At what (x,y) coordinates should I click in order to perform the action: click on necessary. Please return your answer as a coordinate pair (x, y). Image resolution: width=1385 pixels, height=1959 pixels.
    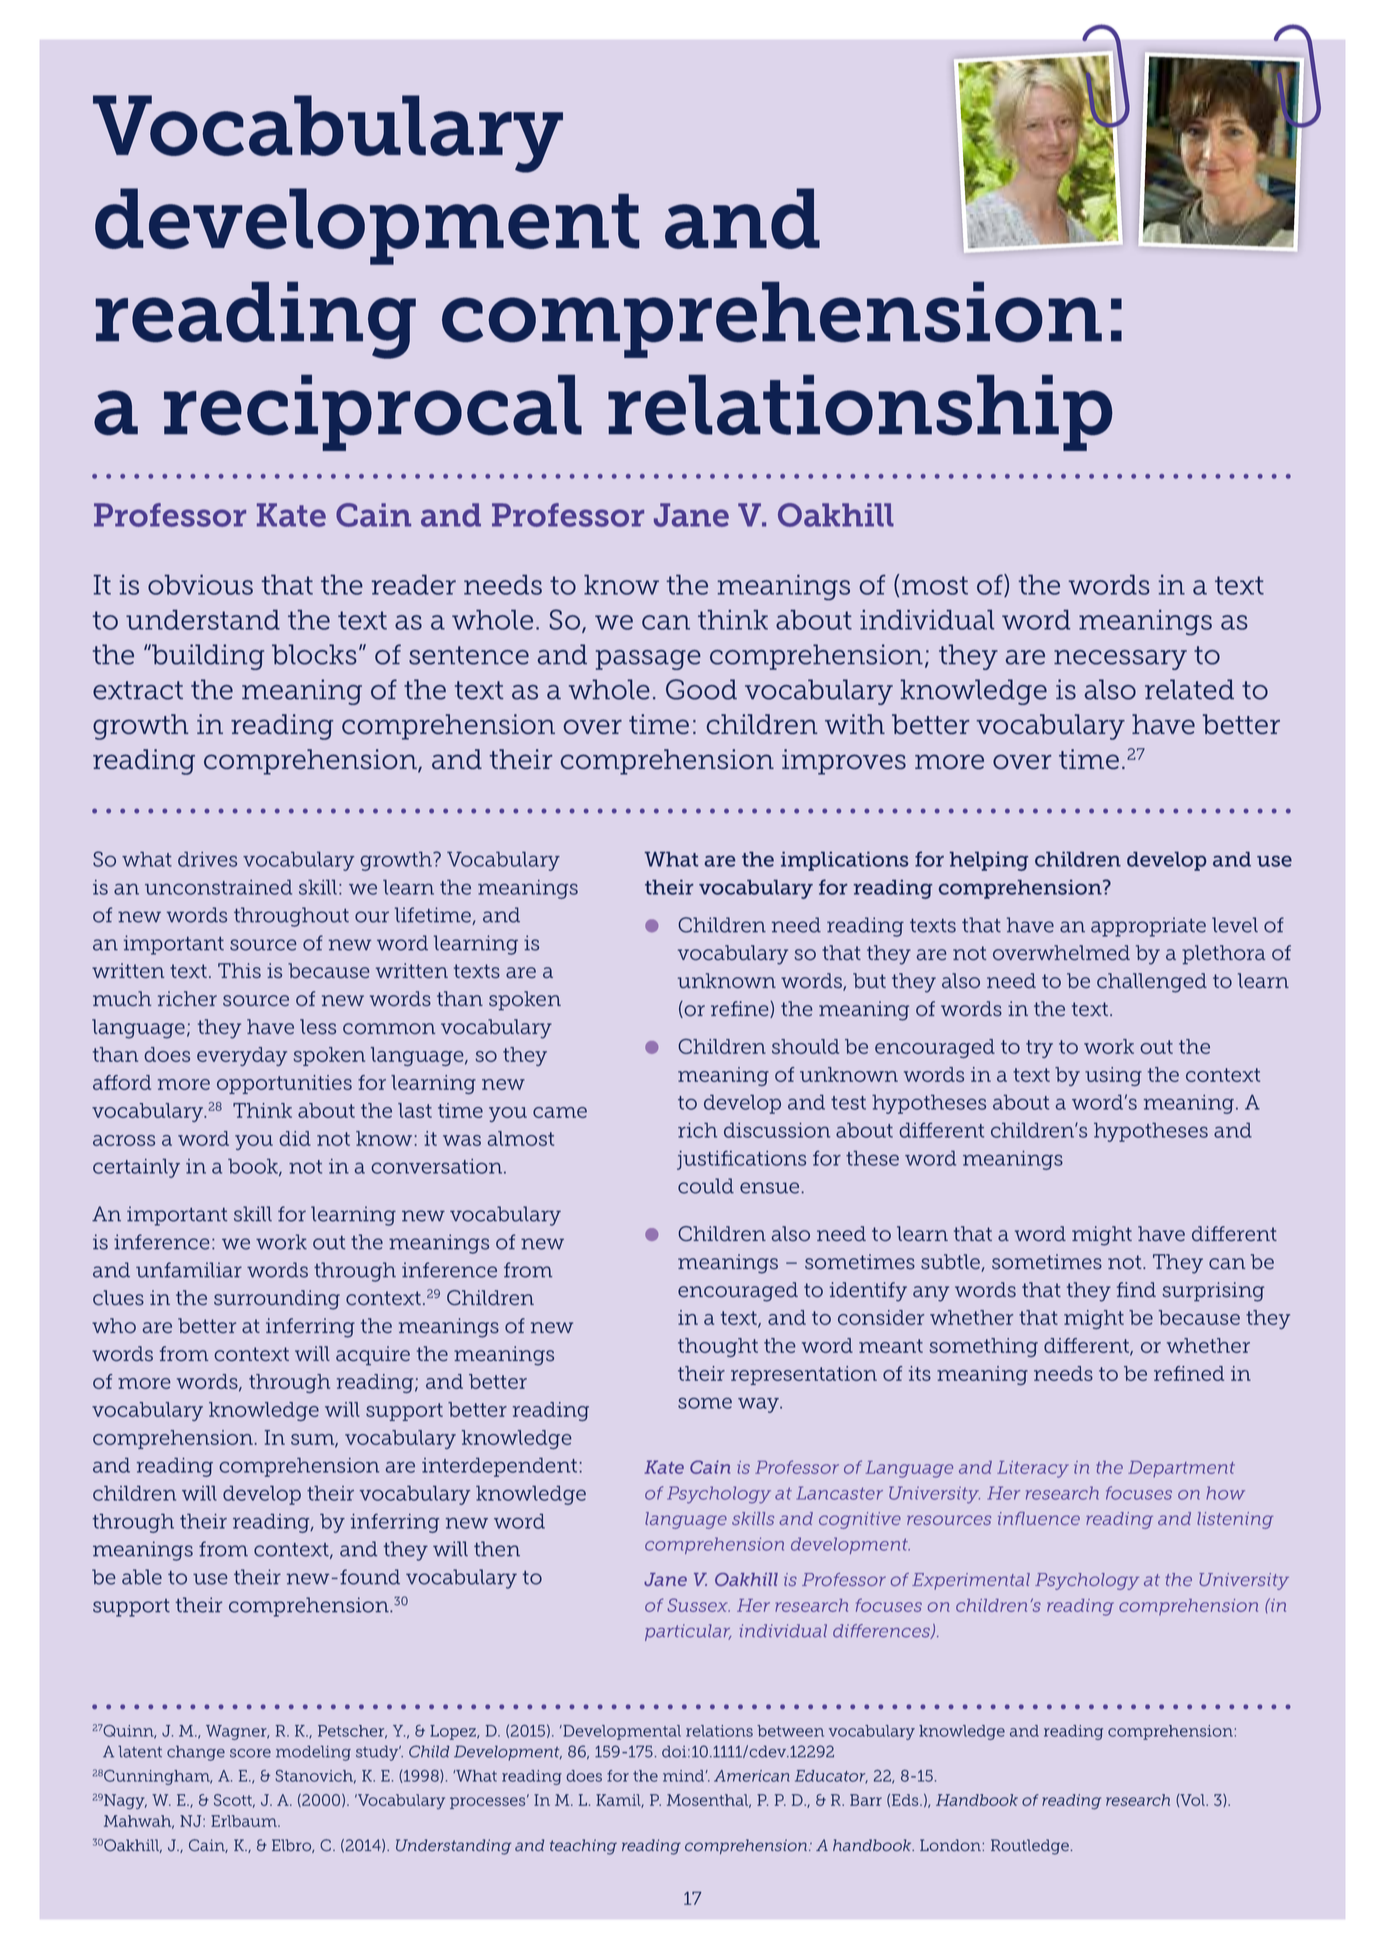
    Looking at the image, I should click on (1120, 660).
